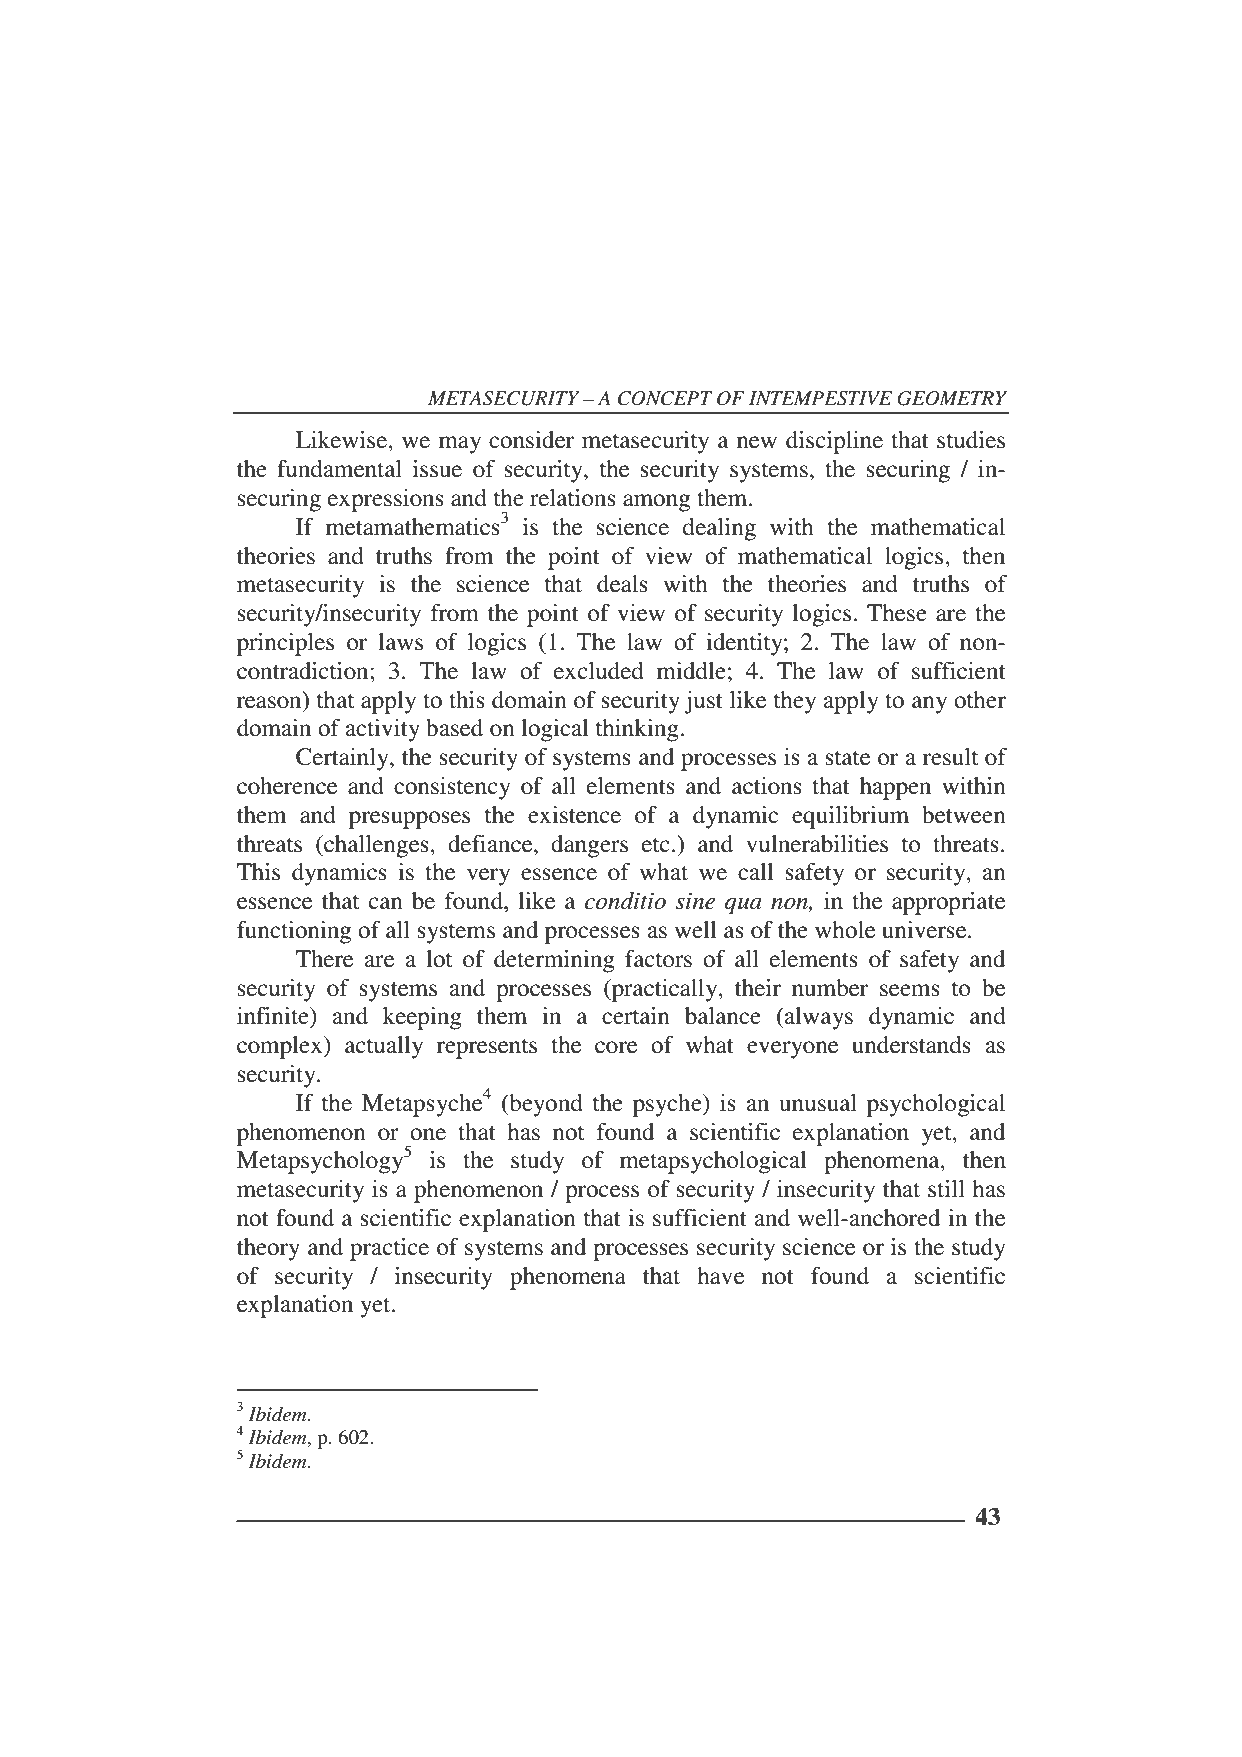  What do you see at coordinates (389, 1249) in the screenshot?
I see `practice` at bounding box center [389, 1249].
